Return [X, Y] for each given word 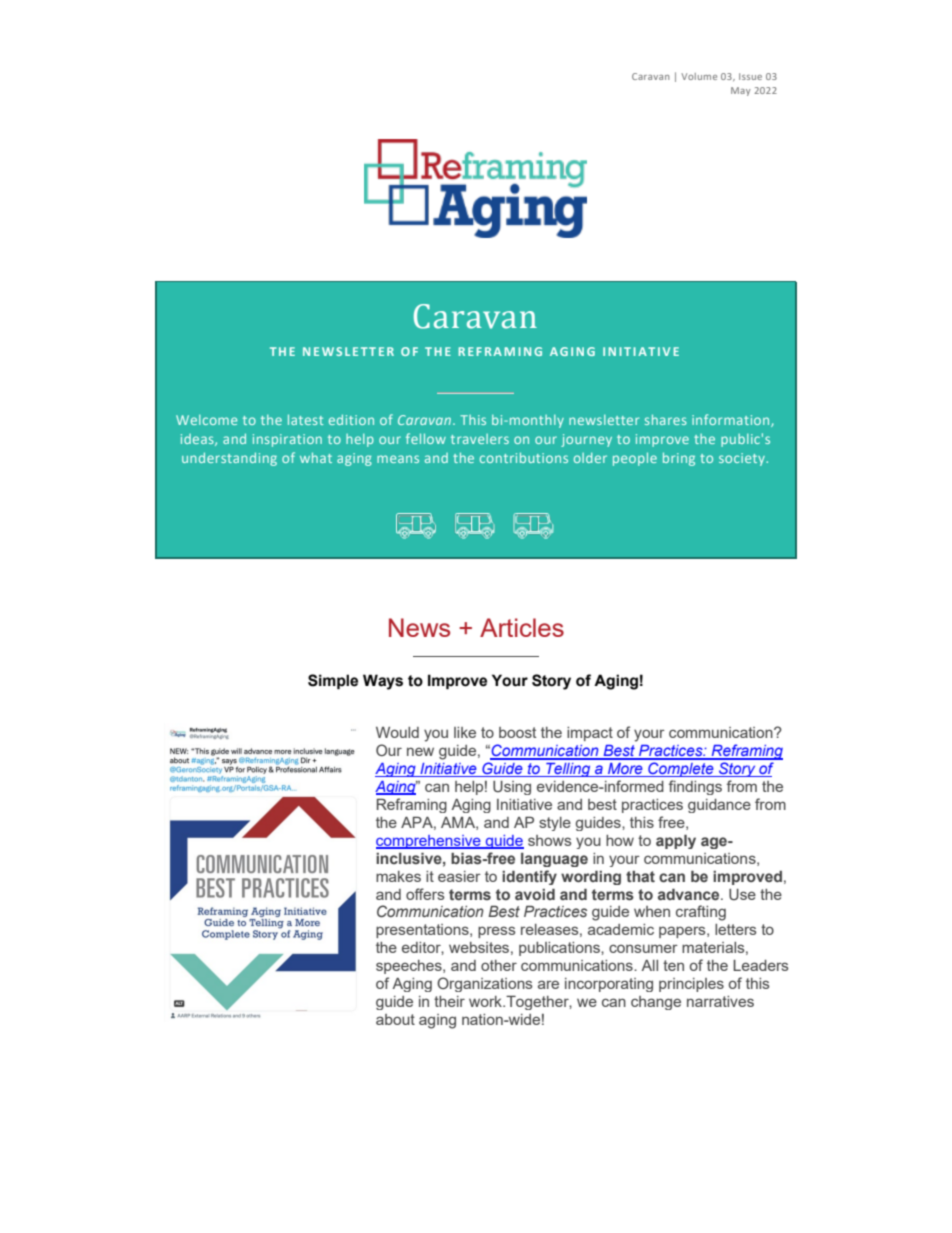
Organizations [485, 984]
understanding [229, 459]
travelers [480, 439]
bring [679, 459]
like [465, 732]
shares [666, 419]
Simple [333, 682]
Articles [522, 627]
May [741, 91]
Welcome [206, 420]
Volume [699, 76]
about [395, 1019]
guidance [719, 806]
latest [305, 419]
